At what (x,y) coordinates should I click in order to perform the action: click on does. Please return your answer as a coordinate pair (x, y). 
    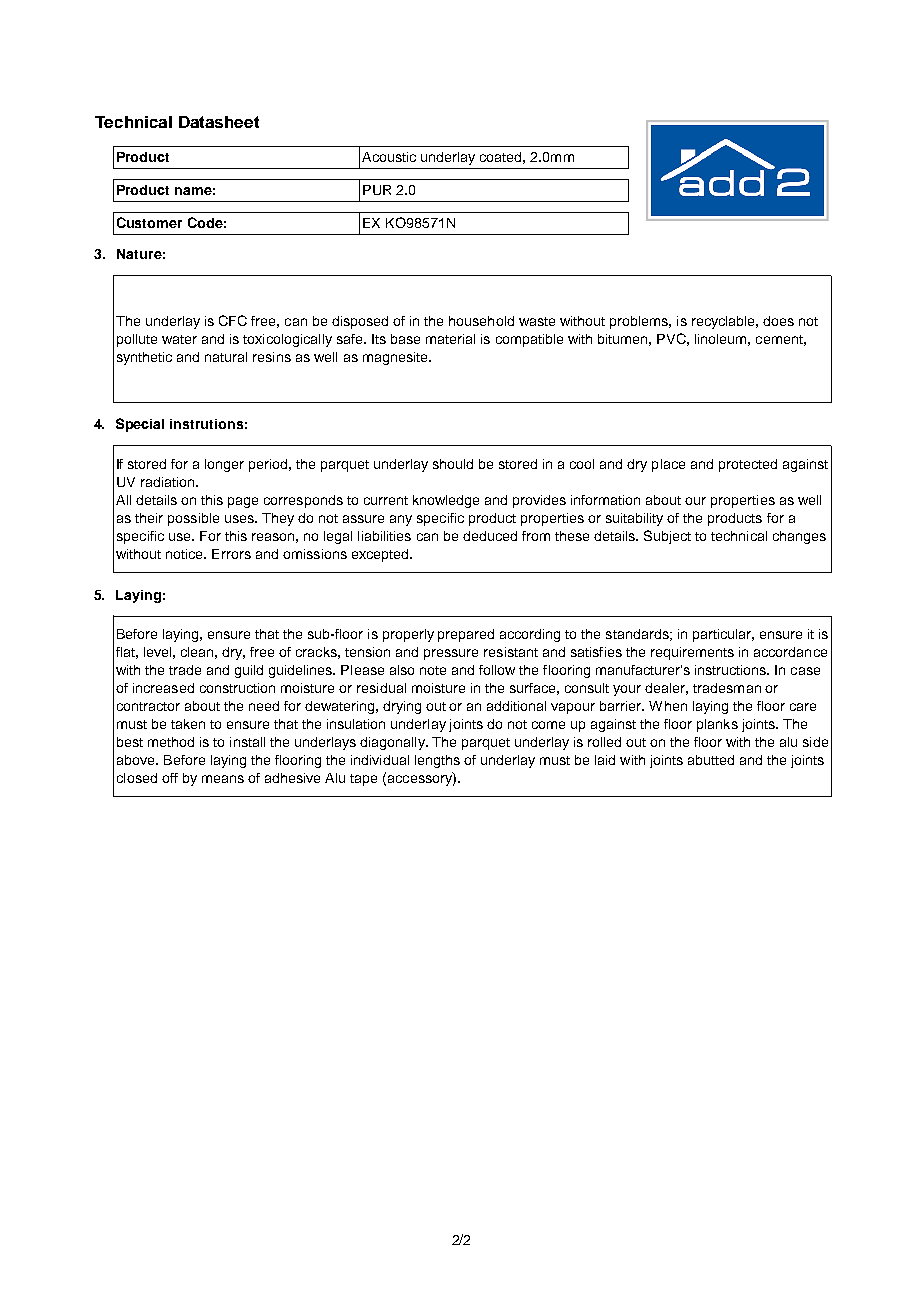
    Looking at the image, I should click on (778, 321).
